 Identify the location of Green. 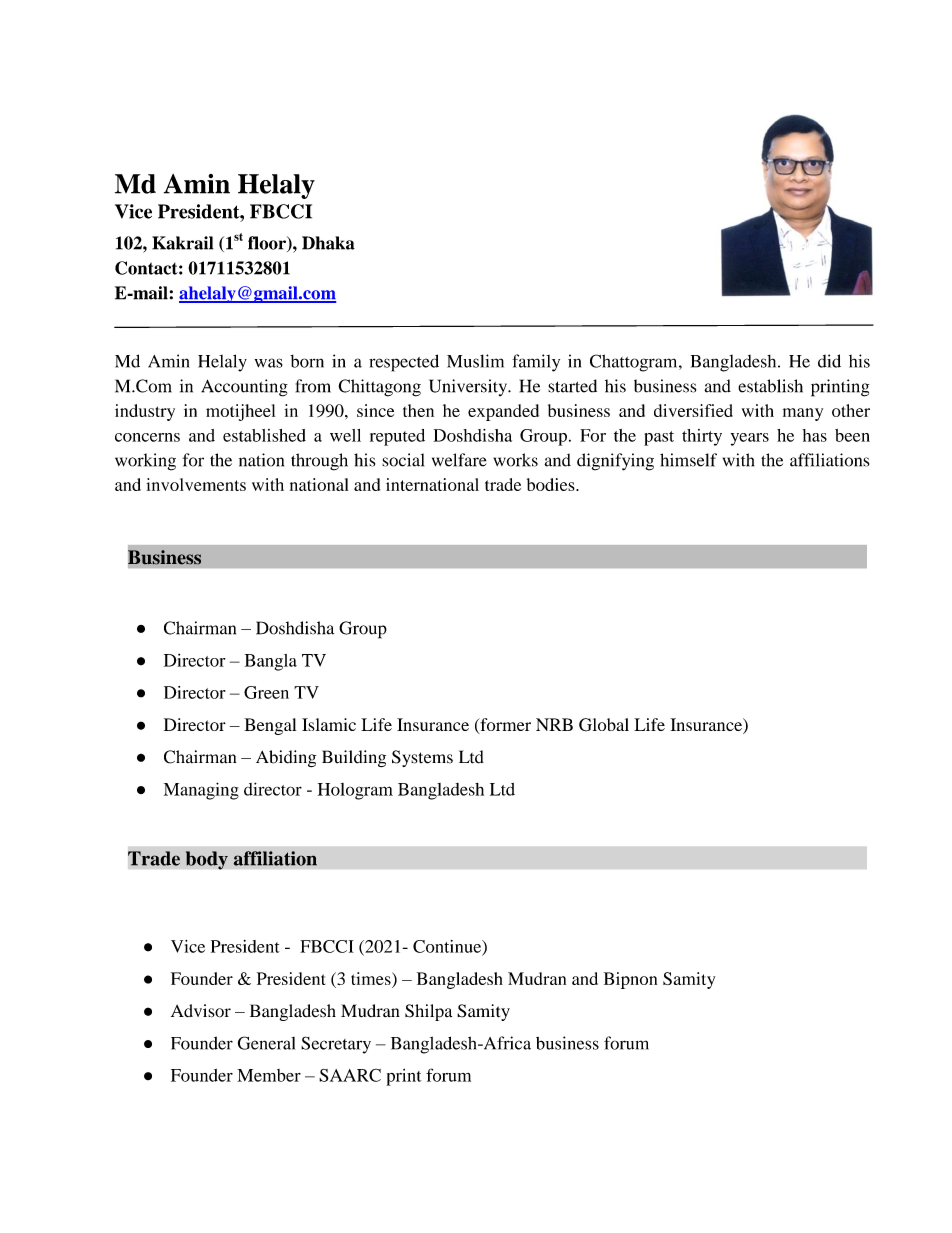
(266, 692).
